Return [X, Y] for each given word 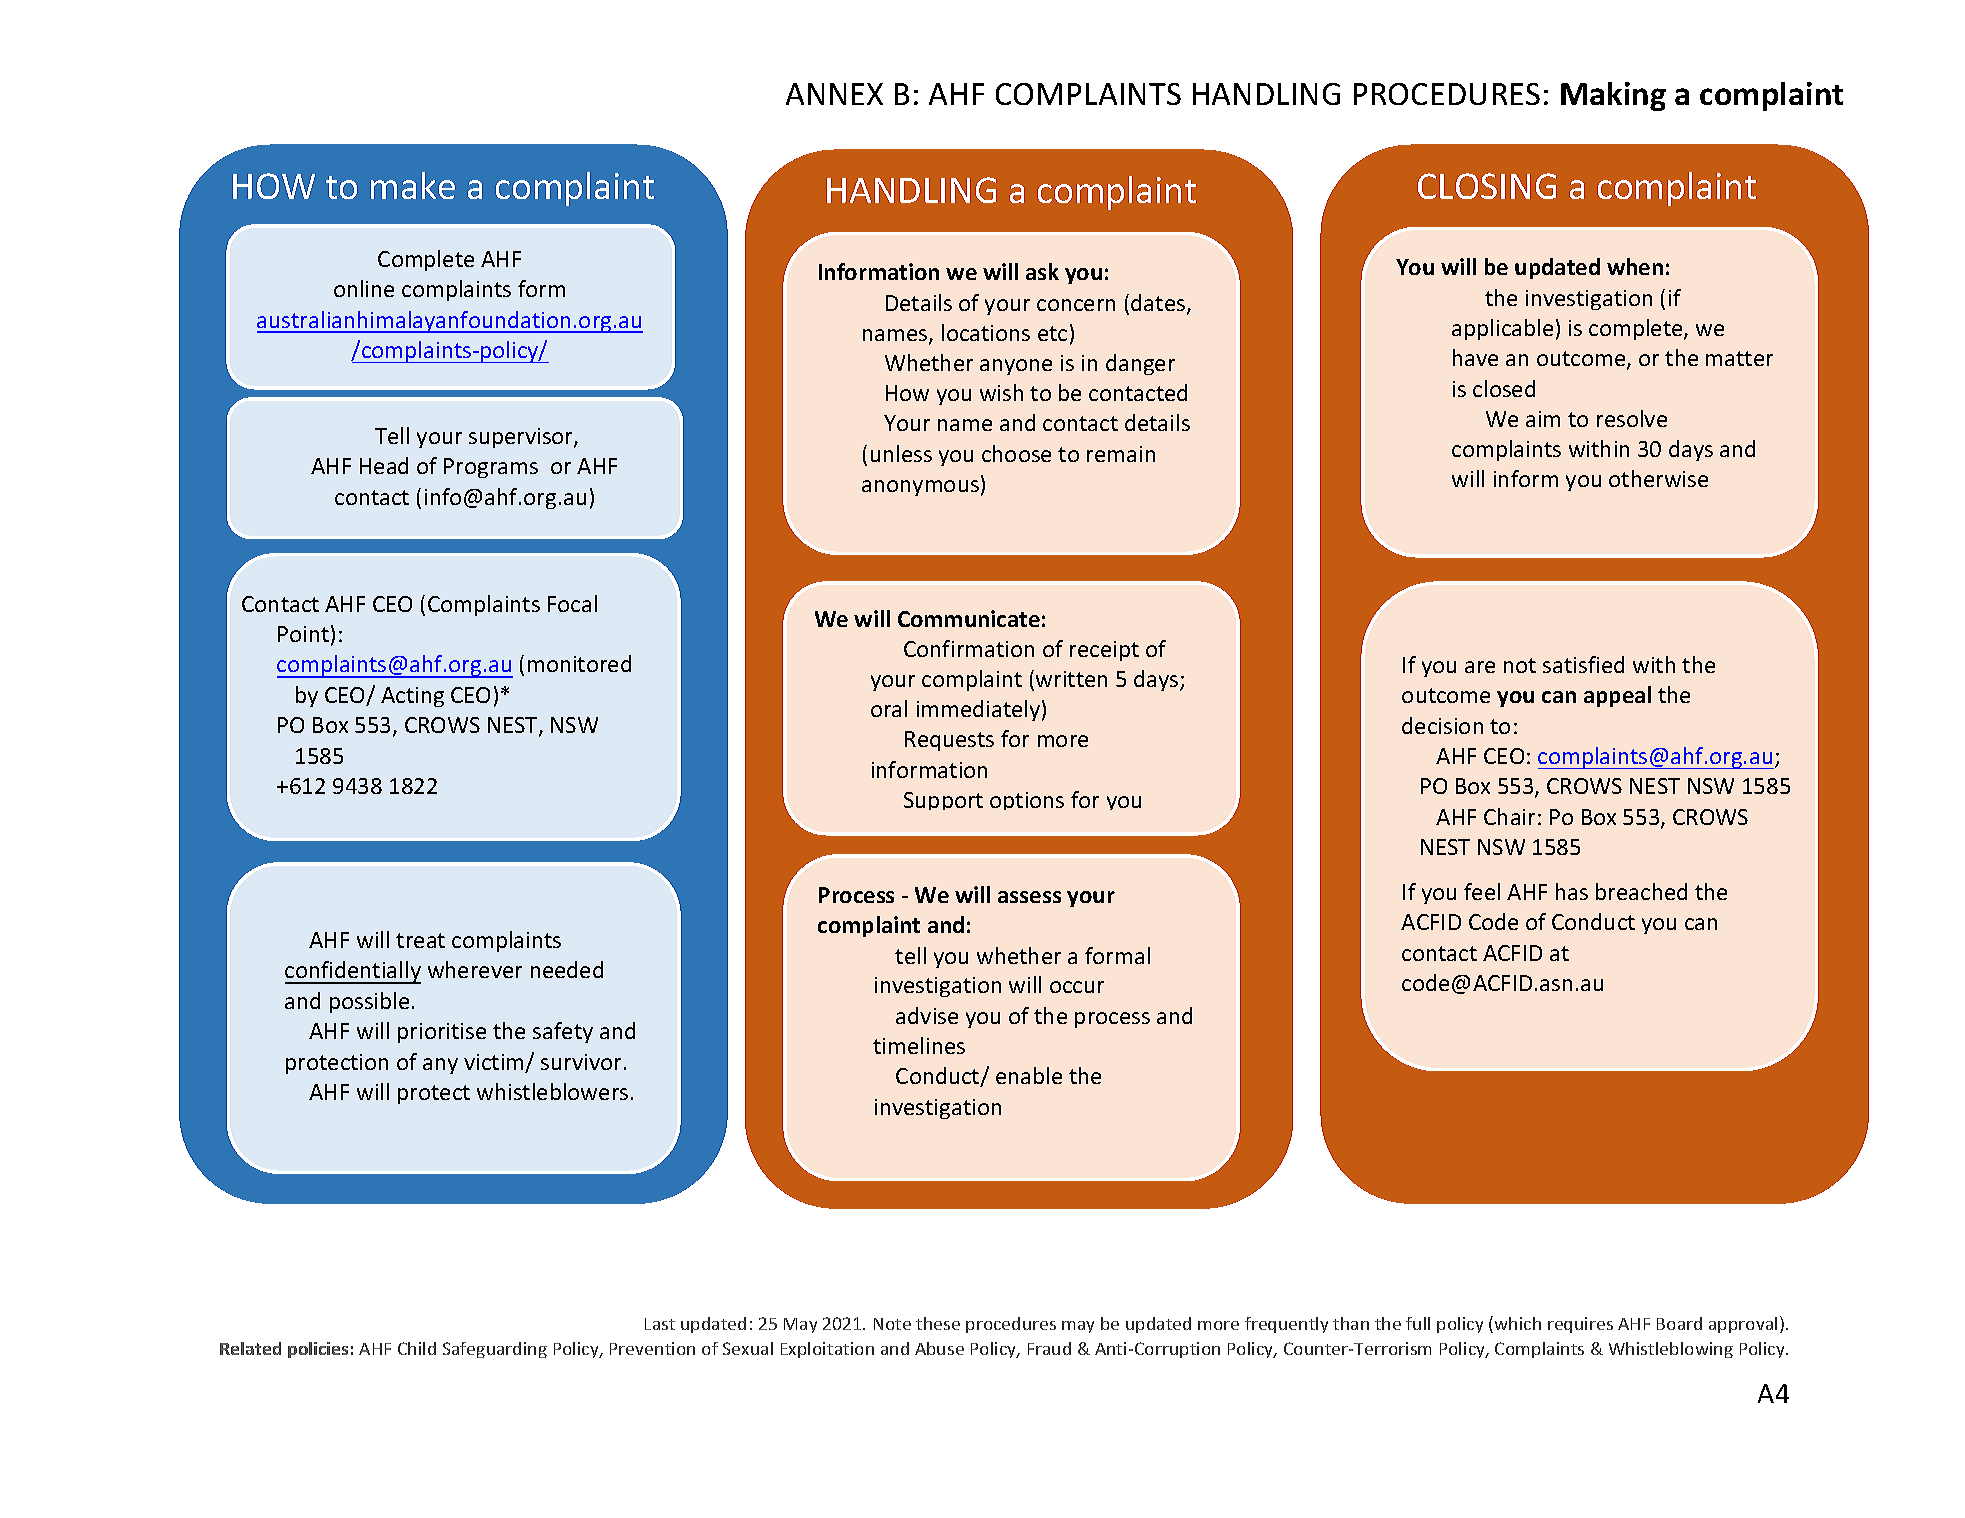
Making [1613, 96]
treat [420, 940]
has [1572, 891]
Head [384, 465]
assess [1029, 897]
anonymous [920, 488]
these [938, 1323]
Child [417, 1348]
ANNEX [834, 94]
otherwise [1658, 478]
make [413, 185]
